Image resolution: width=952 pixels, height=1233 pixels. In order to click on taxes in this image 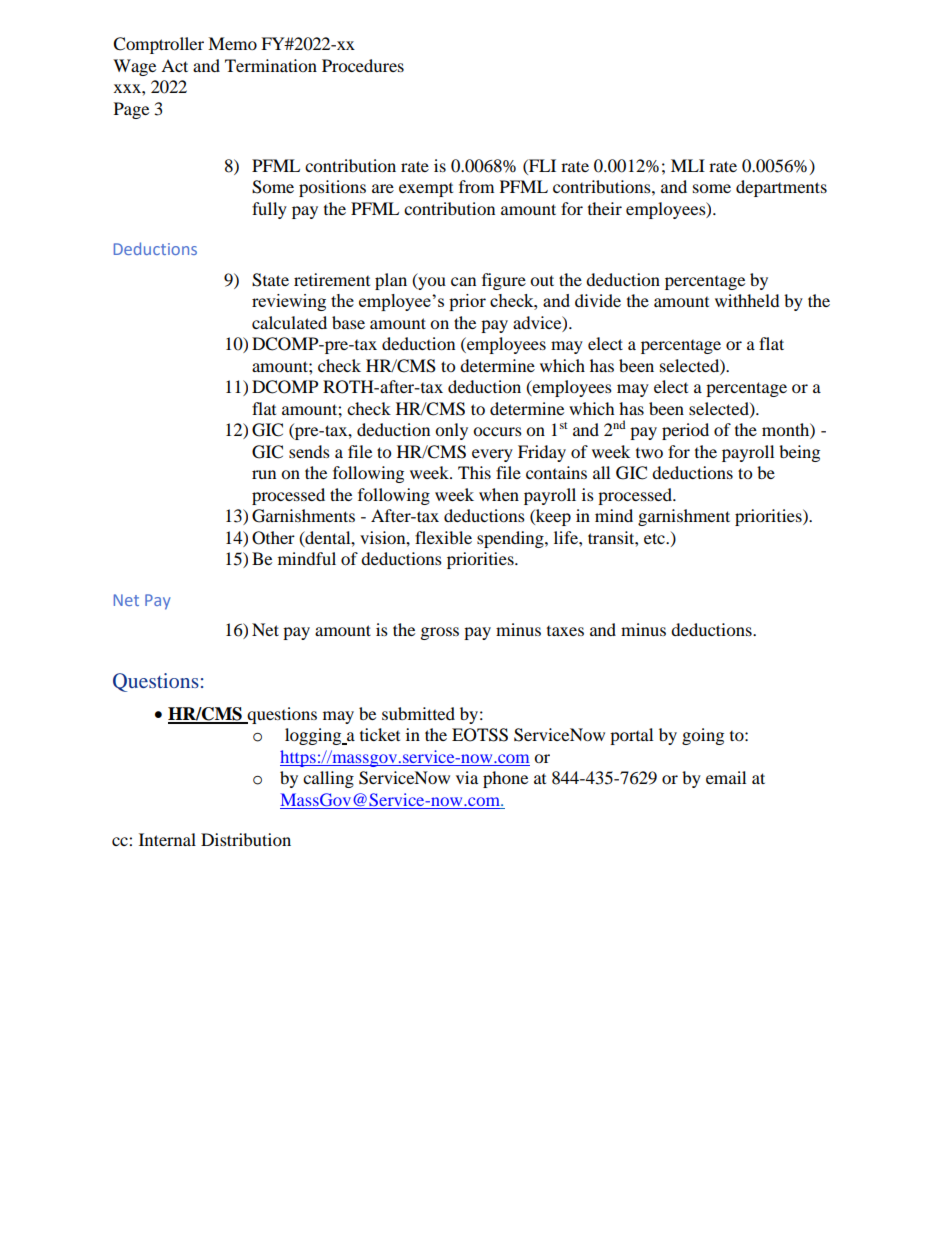, I will do `click(565, 631)`.
